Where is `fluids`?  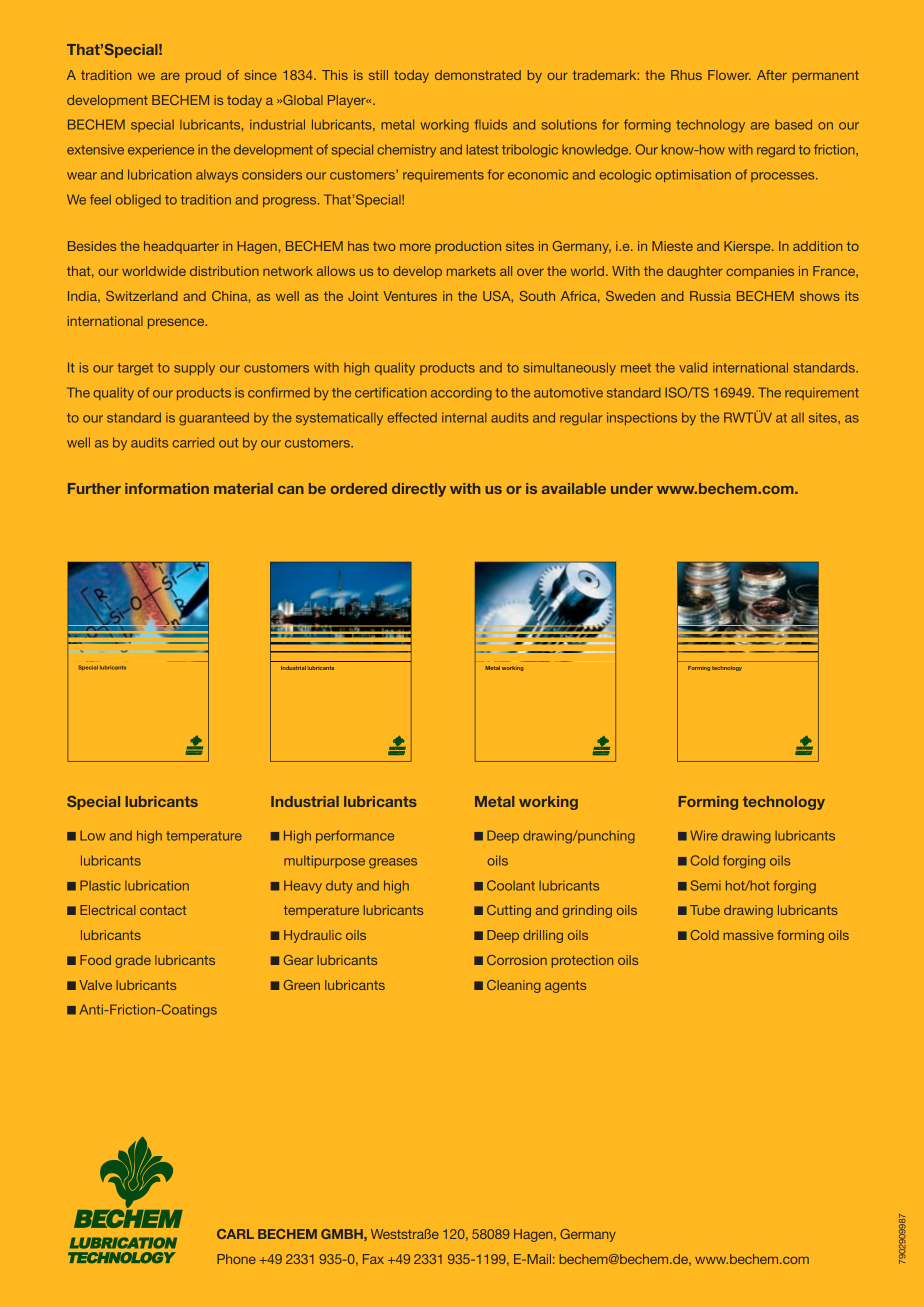 fluids is located at coordinates (491, 124).
